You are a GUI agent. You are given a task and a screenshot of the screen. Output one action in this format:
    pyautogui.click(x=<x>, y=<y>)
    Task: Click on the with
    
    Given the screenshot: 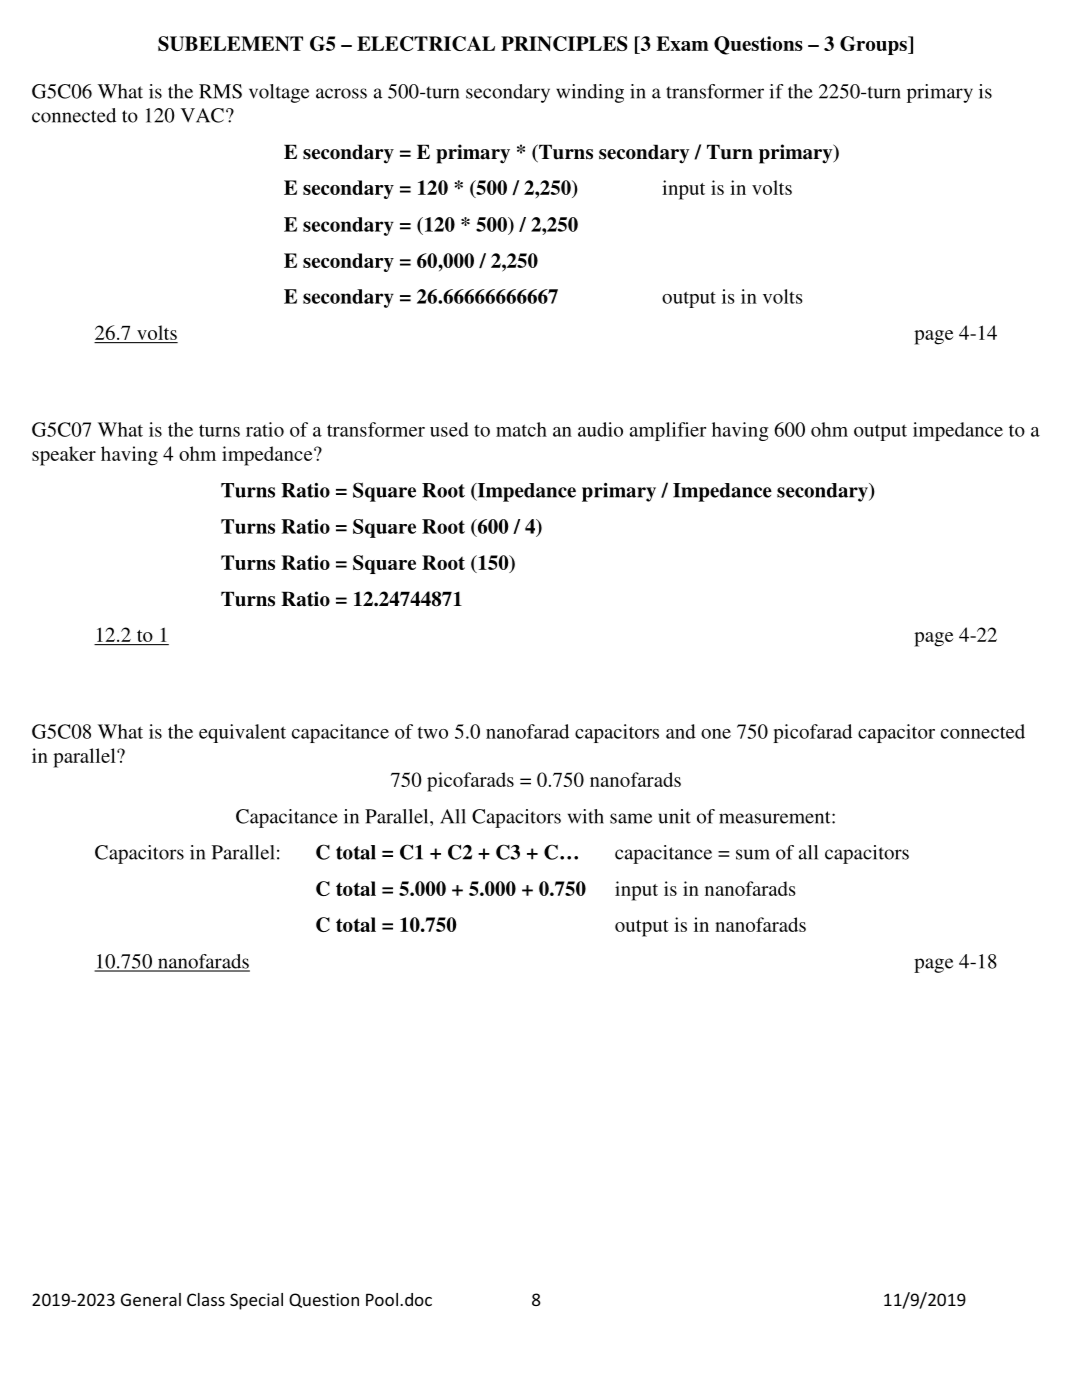 What is the action you would take?
    pyautogui.click(x=586, y=816)
